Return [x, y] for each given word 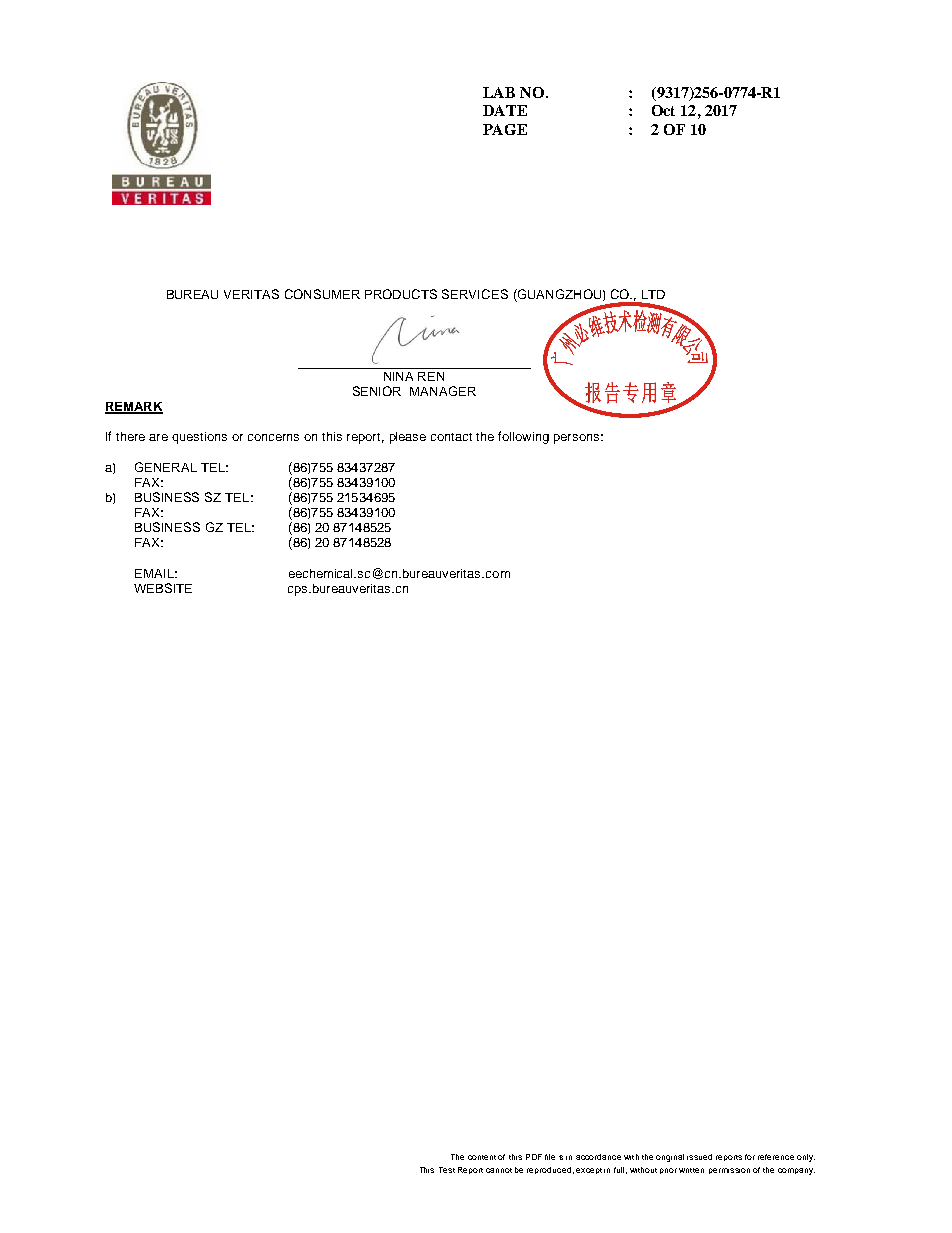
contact [451, 437]
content [482, 1157]
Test [447, 1170]
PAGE [505, 129]
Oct [663, 110]
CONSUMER [322, 294]
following [523, 437]
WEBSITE [163, 588]
